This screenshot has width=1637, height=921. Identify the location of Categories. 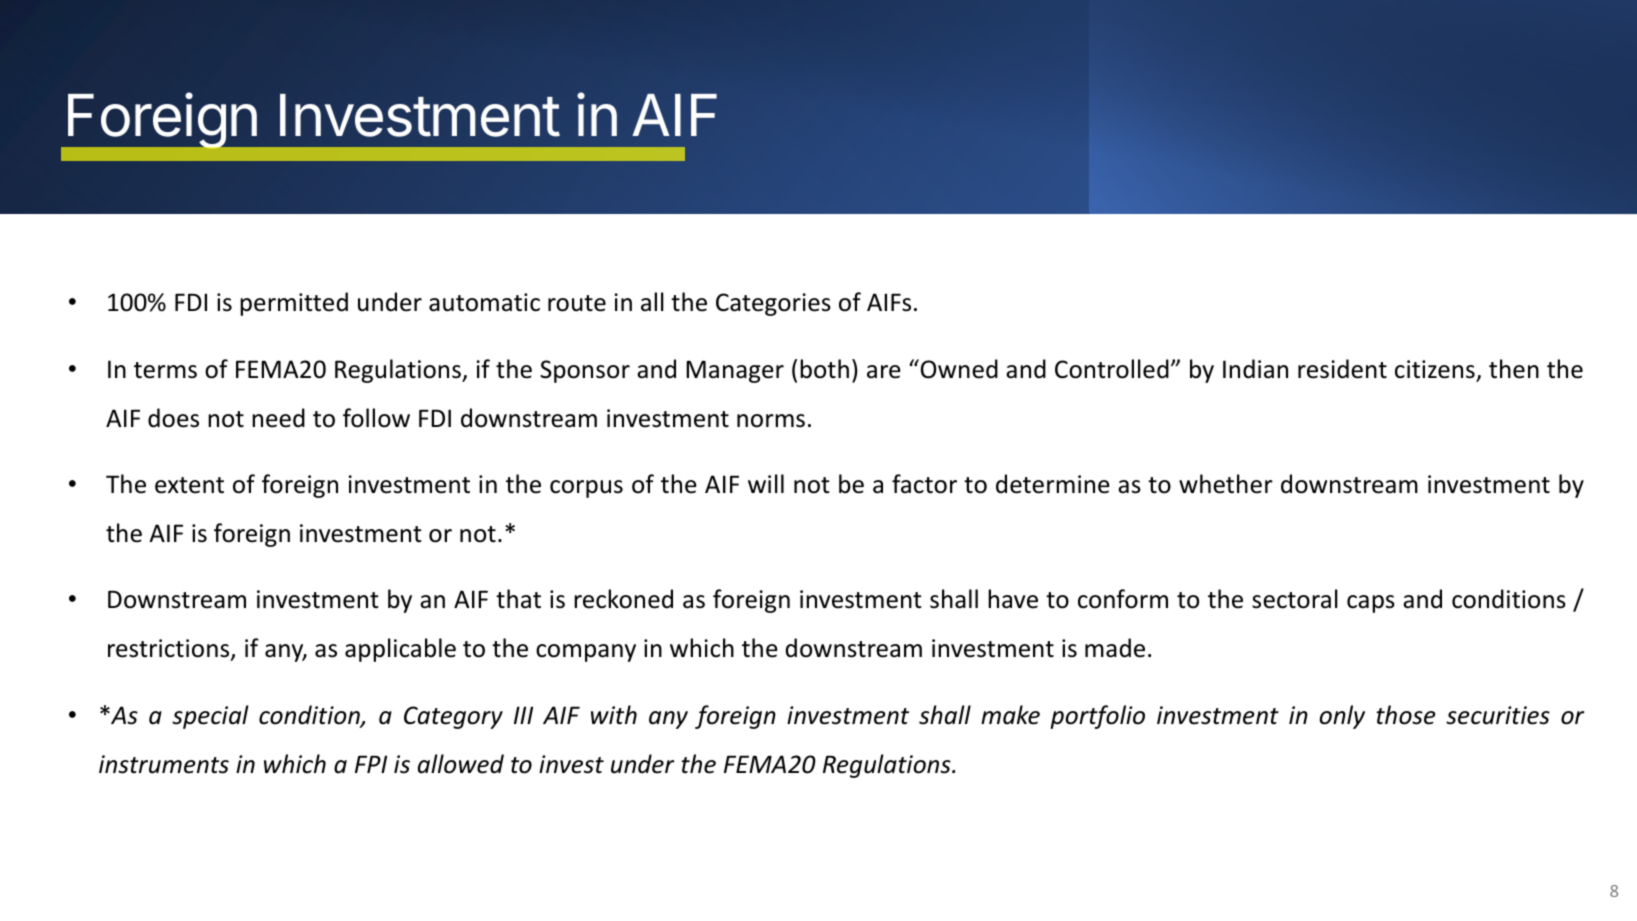
(773, 304).
